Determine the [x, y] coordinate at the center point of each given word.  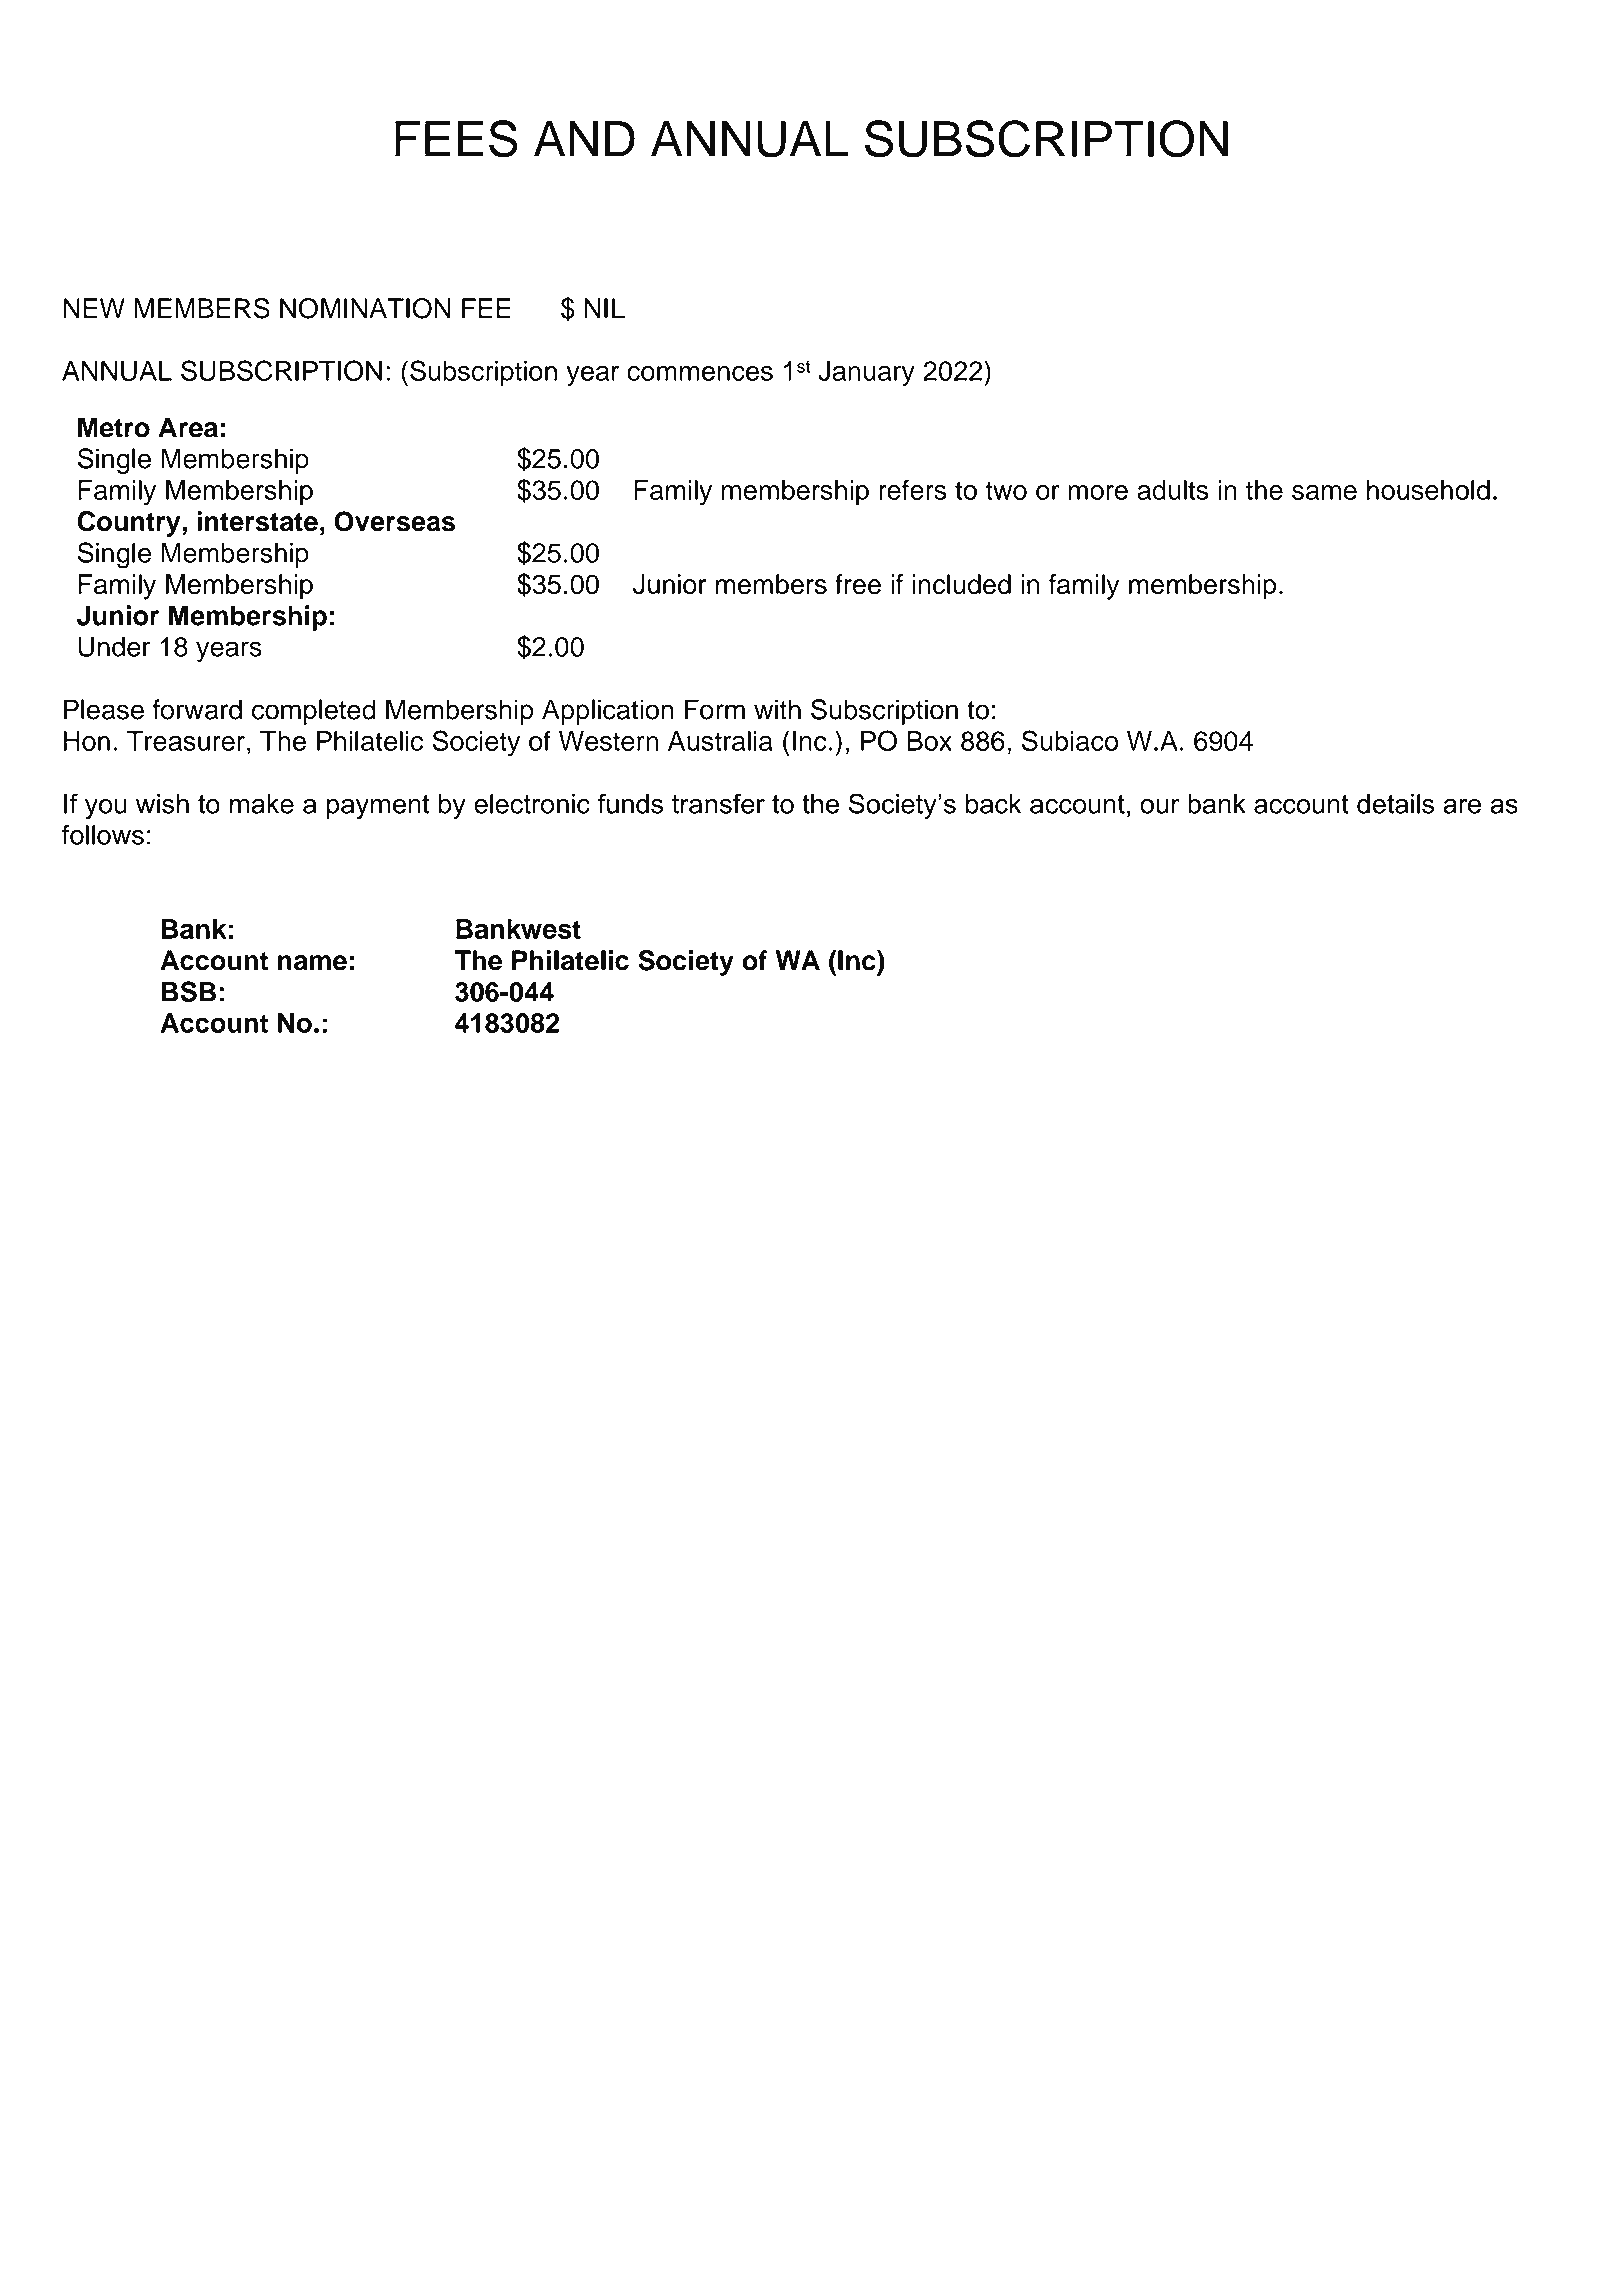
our [1160, 806]
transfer [718, 803]
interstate [257, 521]
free [858, 584]
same [1324, 492]
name [312, 963]
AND [584, 139]
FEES [456, 139]
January [866, 374]
